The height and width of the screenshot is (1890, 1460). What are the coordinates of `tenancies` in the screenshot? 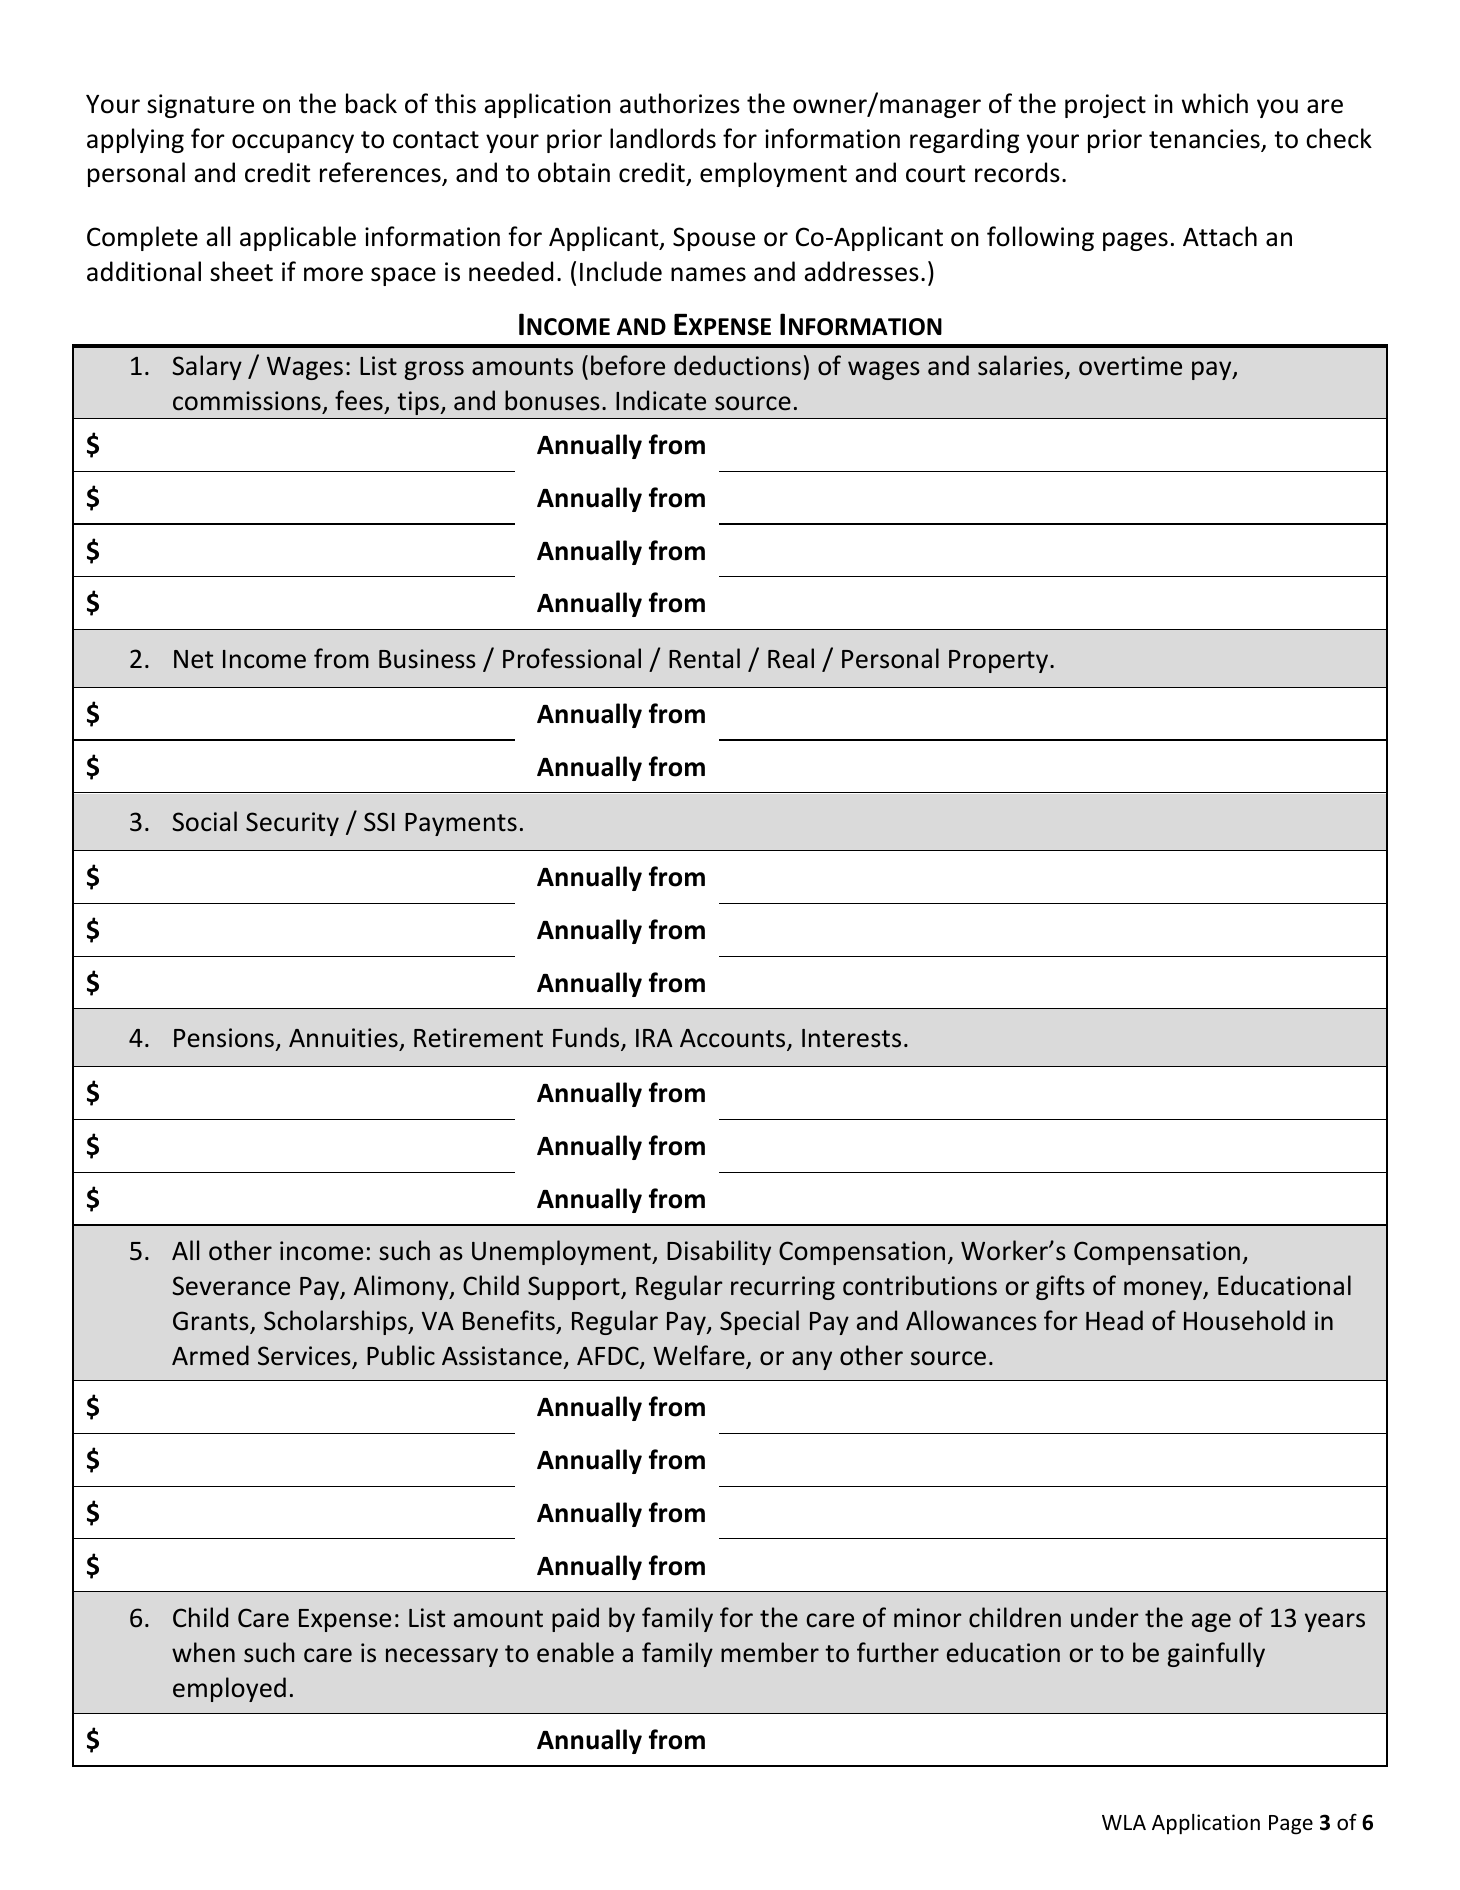 It's located at (1205, 140).
